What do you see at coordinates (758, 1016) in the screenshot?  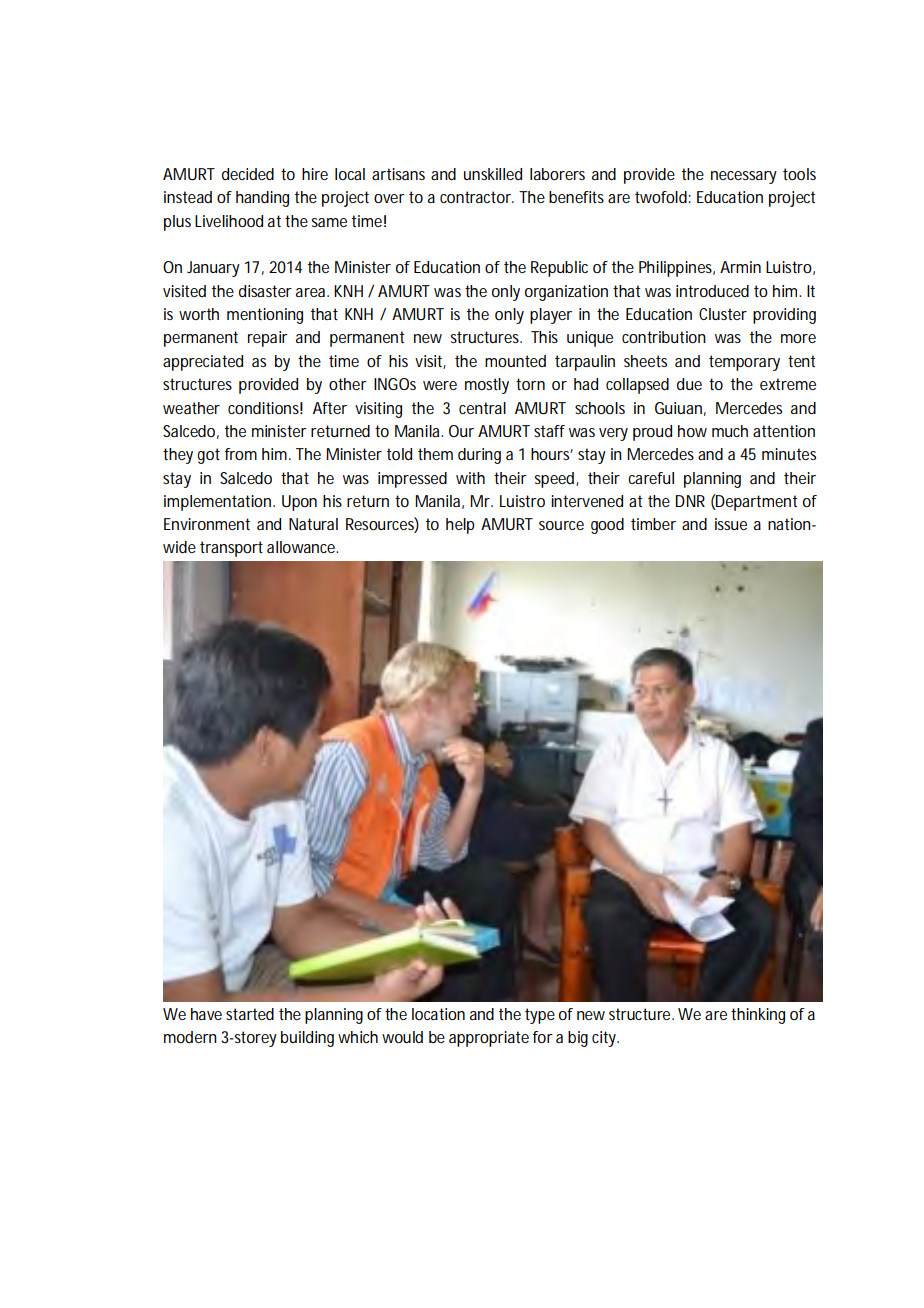 I see `thinking` at bounding box center [758, 1016].
